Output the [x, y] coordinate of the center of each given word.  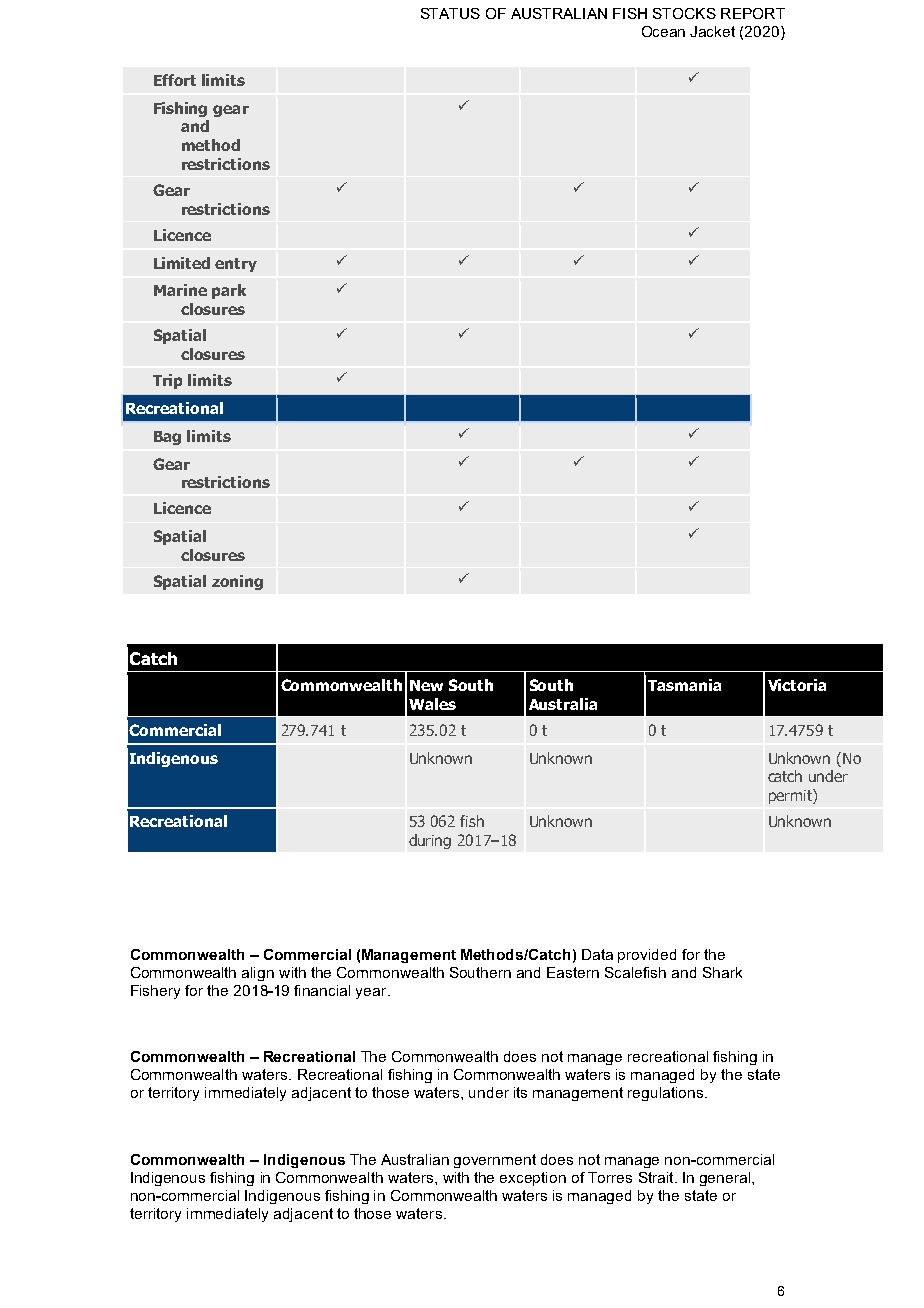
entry [236, 265]
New [426, 685]
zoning [237, 582]
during [430, 841]
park [229, 291]
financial [322, 990]
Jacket [712, 31]
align [258, 974]
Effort [175, 80]
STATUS [450, 13]
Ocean [663, 31]
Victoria [797, 685]
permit [791, 796]
